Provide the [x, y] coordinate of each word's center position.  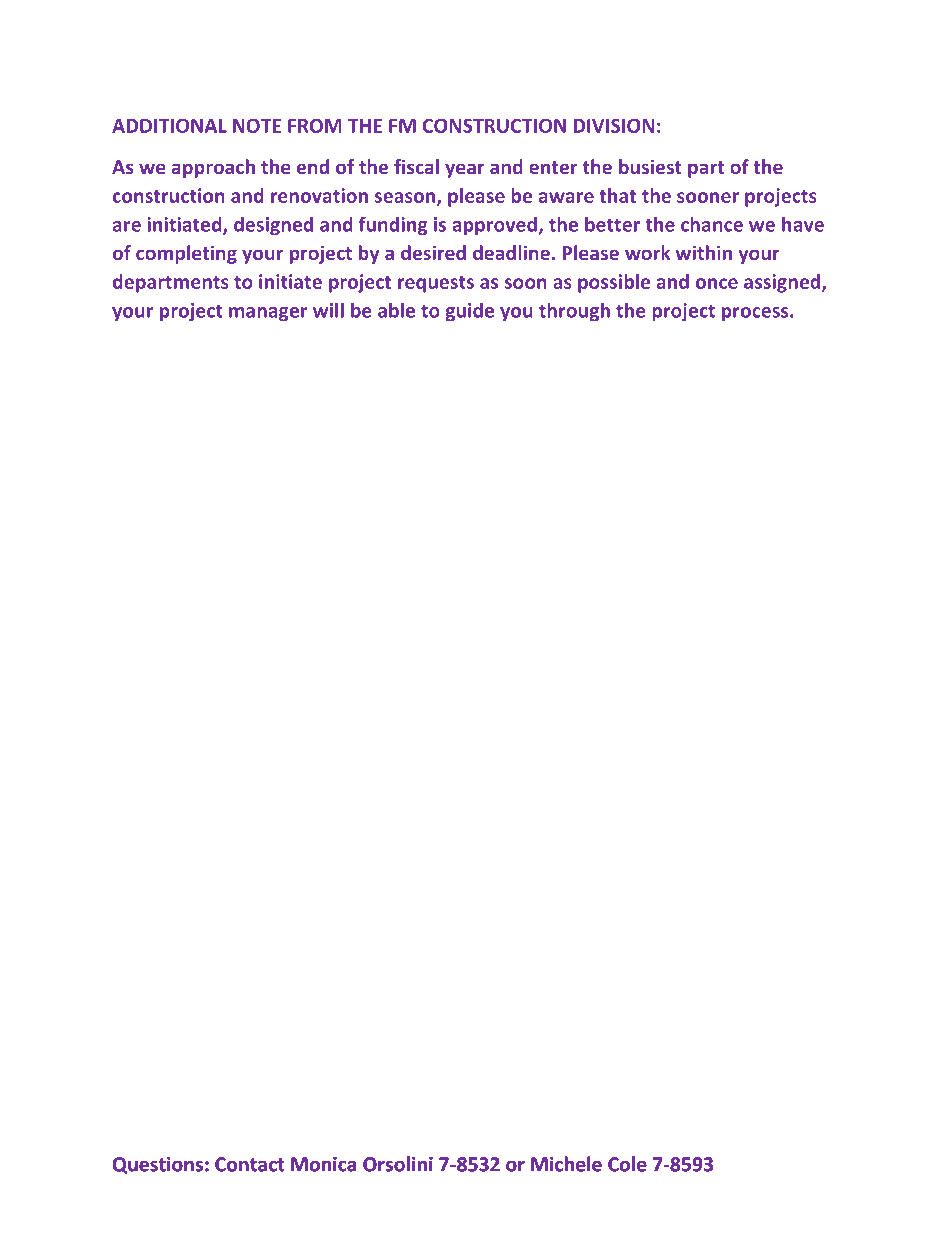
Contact [249, 1164]
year [465, 170]
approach [213, 168]
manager [268, 314]
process [756, 314]
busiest [650, 166]
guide [469, 312]
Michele [566, 1164]
